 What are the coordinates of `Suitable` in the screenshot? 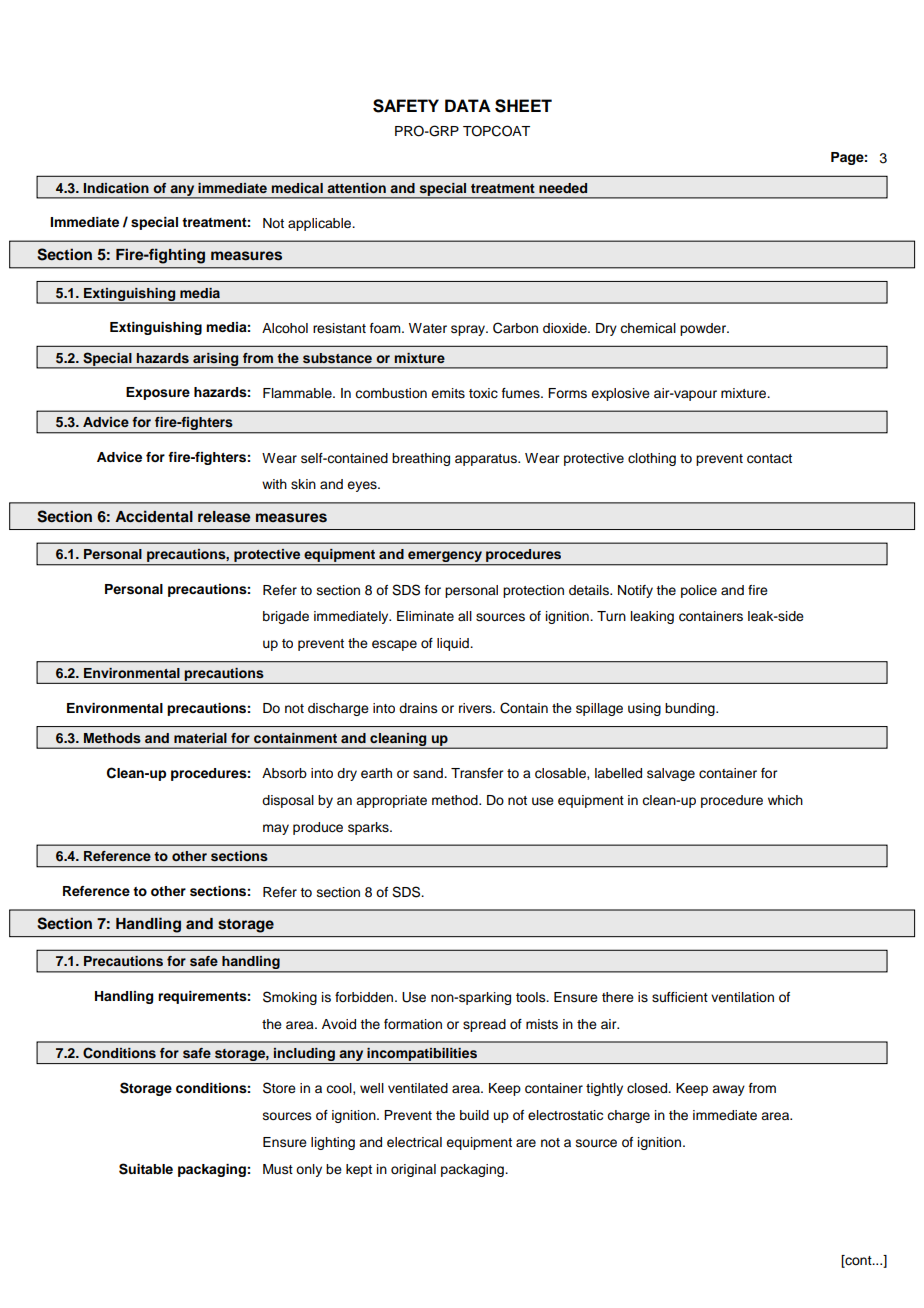 It's located at (146, 1169).
